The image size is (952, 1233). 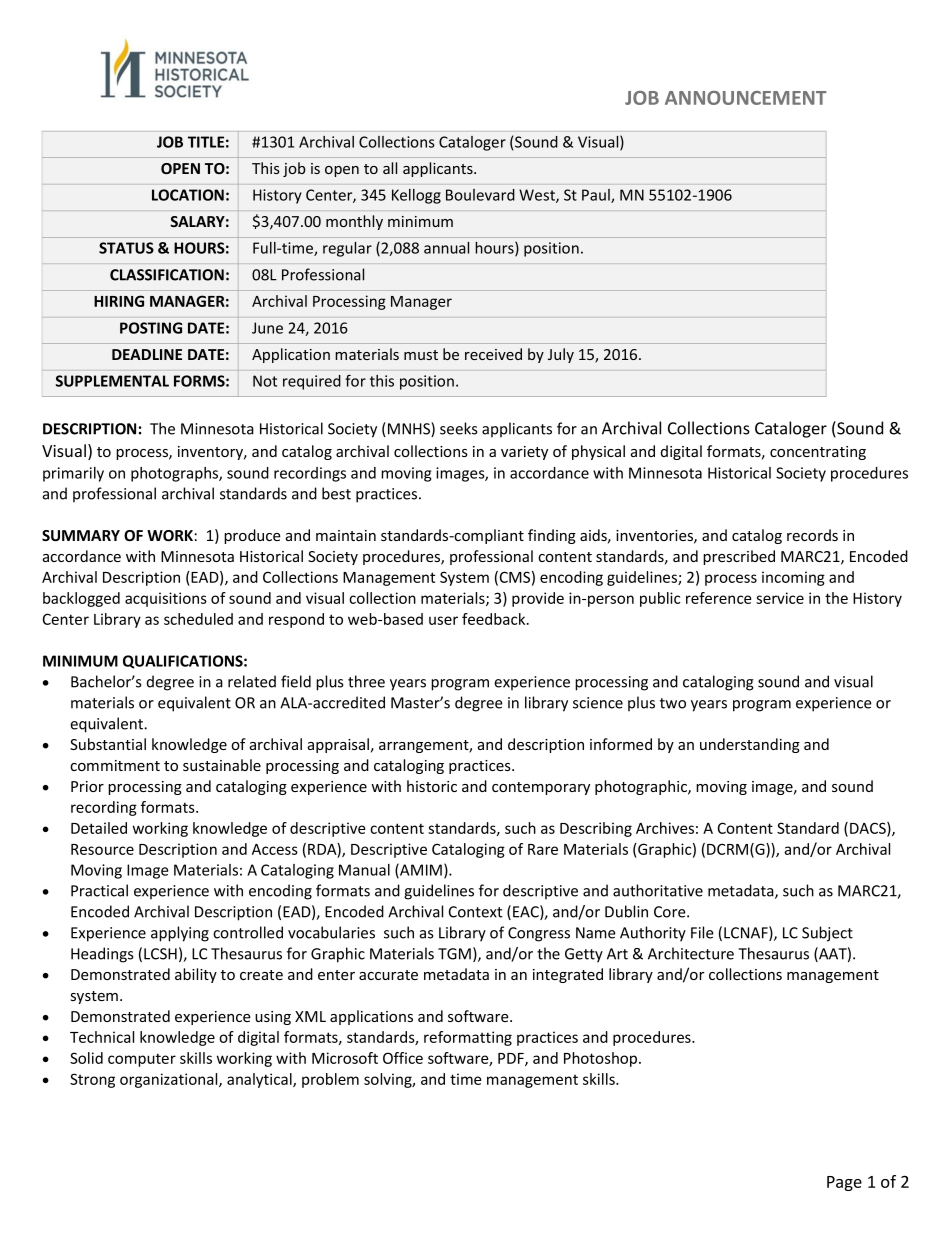 What do you see at coordinates (780, 598) in the screenshot?
I see `service` at bounding box center [780, 598].
